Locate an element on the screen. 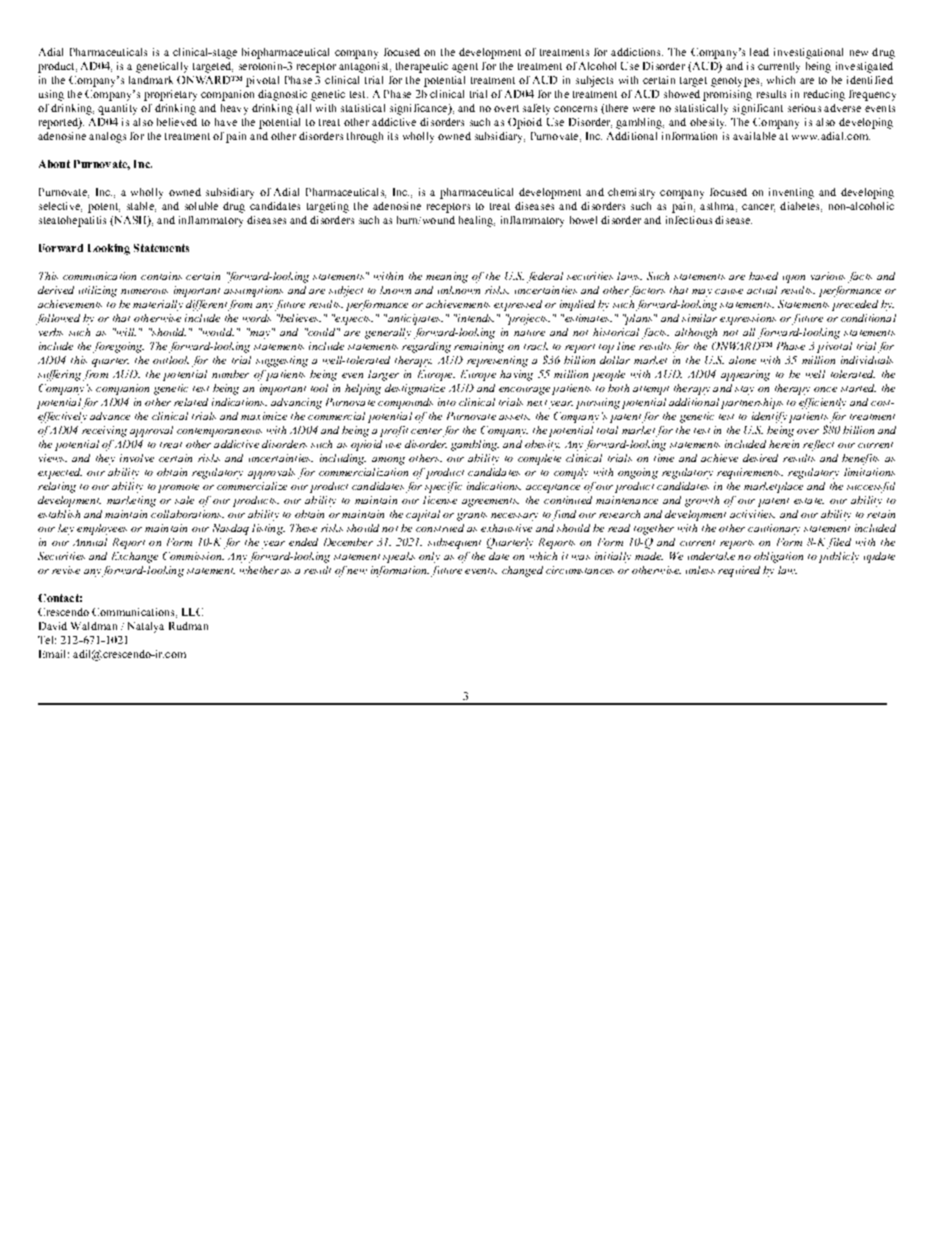 This screenshot has height=1233, width=952. landmark is located at coordinates (151, 80).
